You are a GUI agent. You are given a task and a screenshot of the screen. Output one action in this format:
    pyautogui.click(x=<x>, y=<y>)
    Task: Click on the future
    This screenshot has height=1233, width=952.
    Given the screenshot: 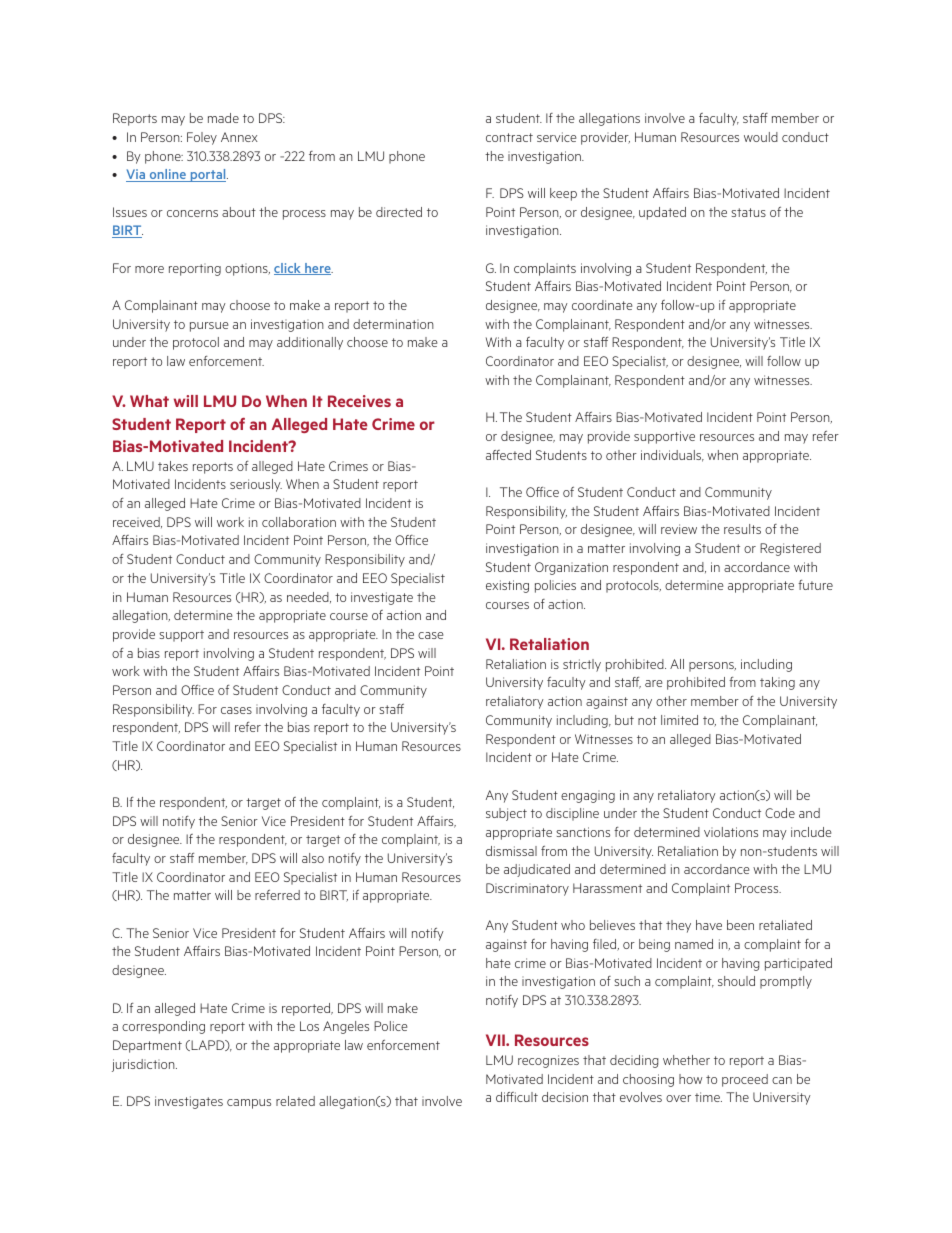 What is the action you would take?
    pyautogui.click(x=815, y=585)
